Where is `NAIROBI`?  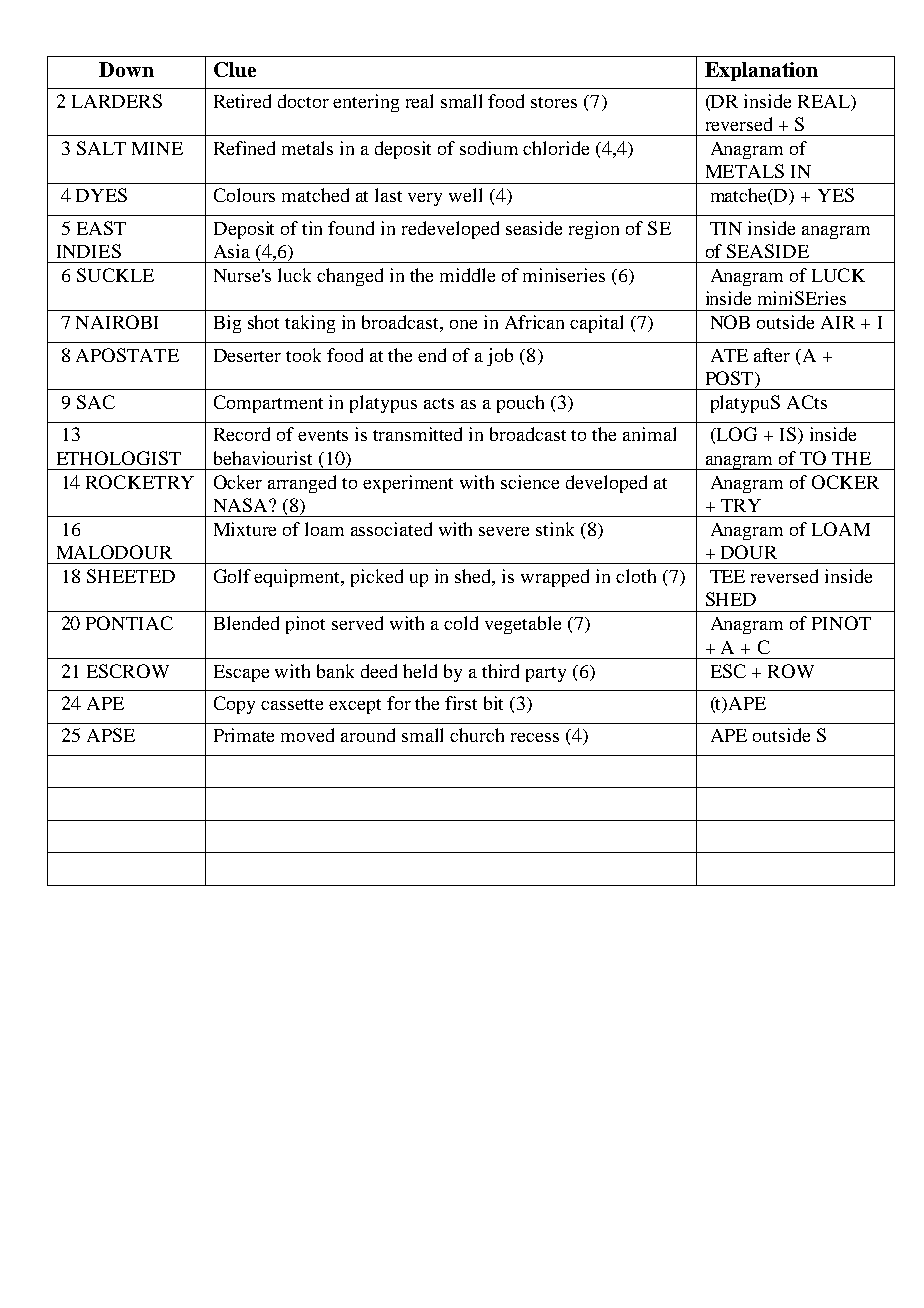
NAIROBI is located at coordinates (117, 322).
